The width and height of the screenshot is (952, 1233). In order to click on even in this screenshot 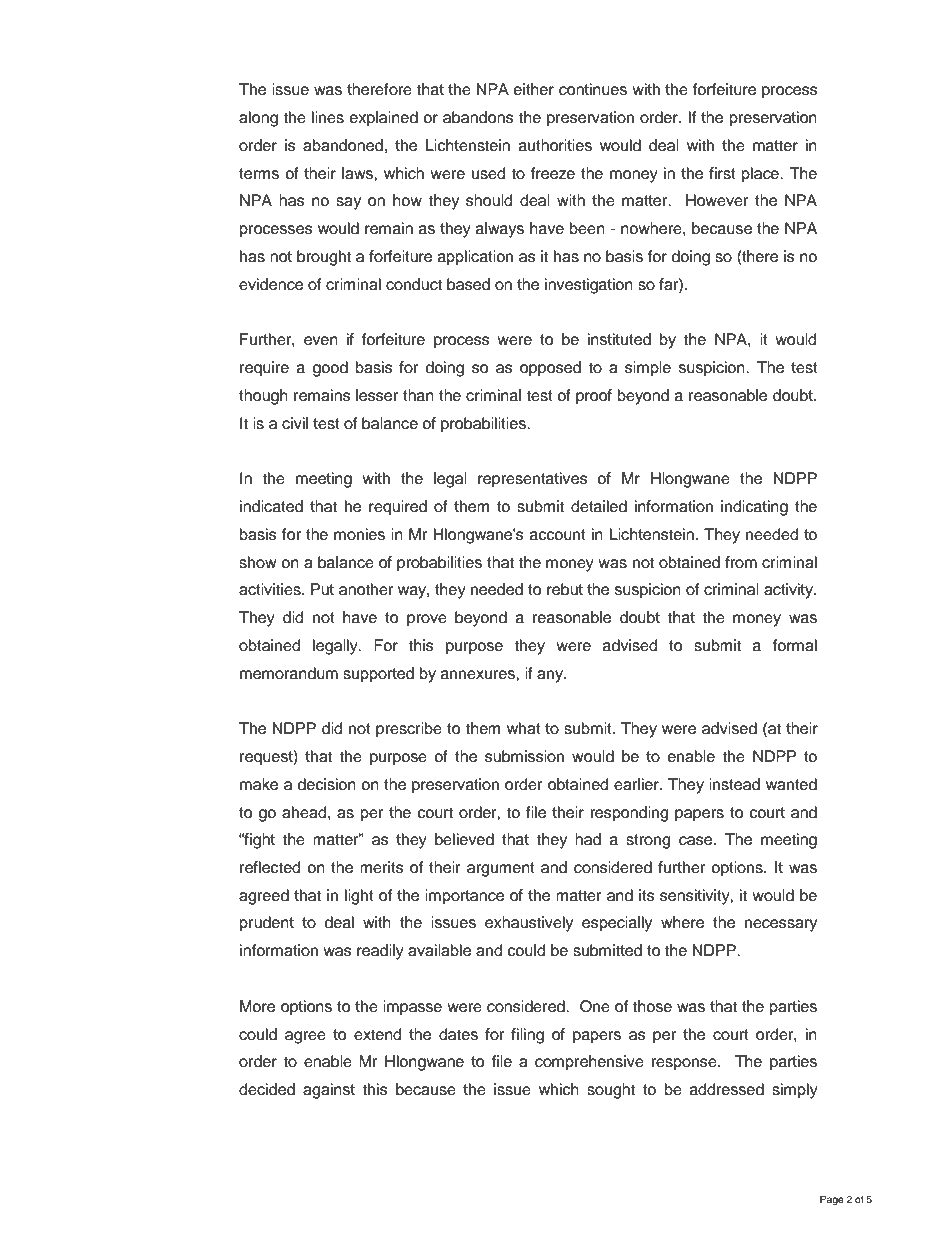, I will do `click(321, 341)`.
